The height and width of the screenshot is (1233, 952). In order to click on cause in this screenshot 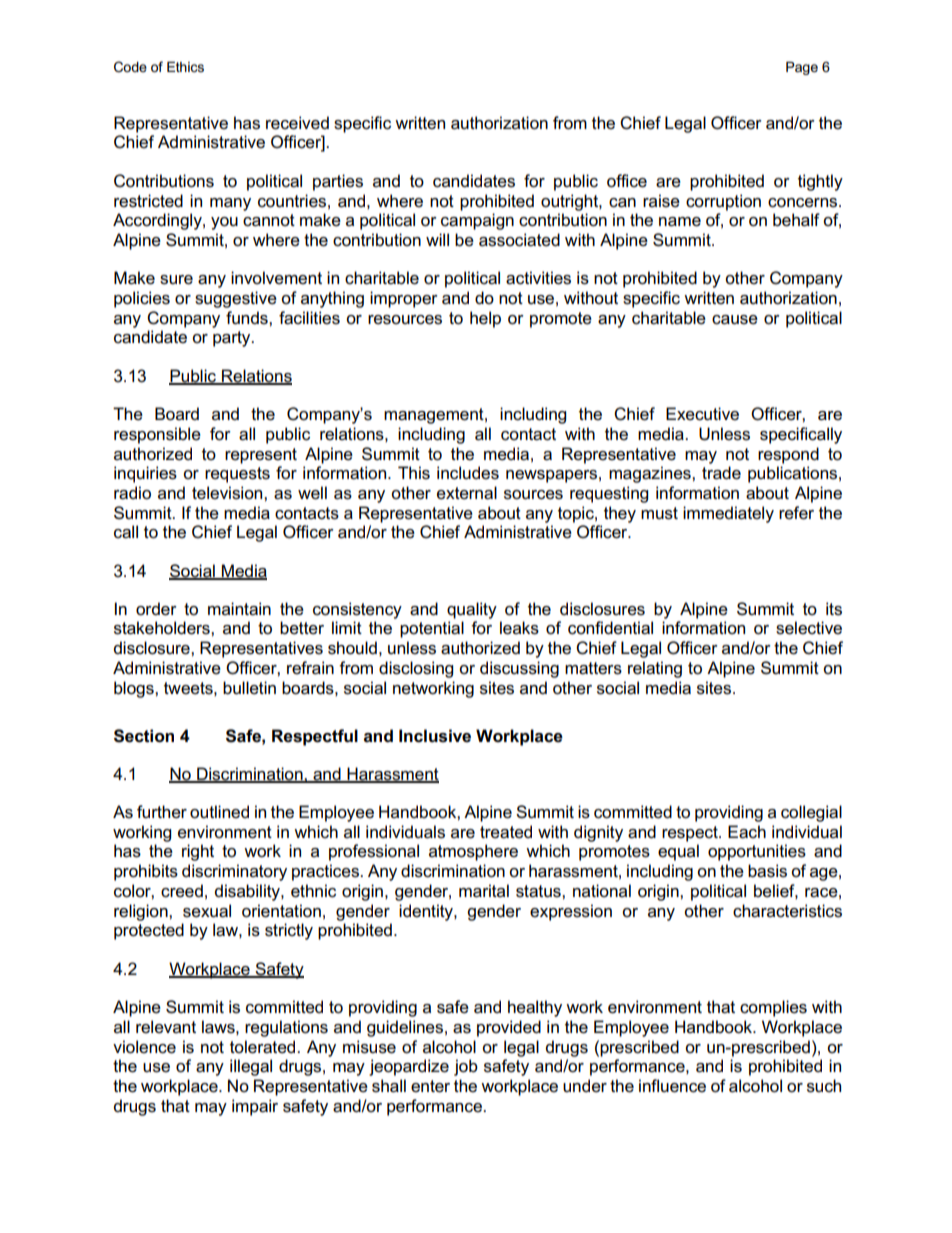, I will do `click(735, 320)`.
